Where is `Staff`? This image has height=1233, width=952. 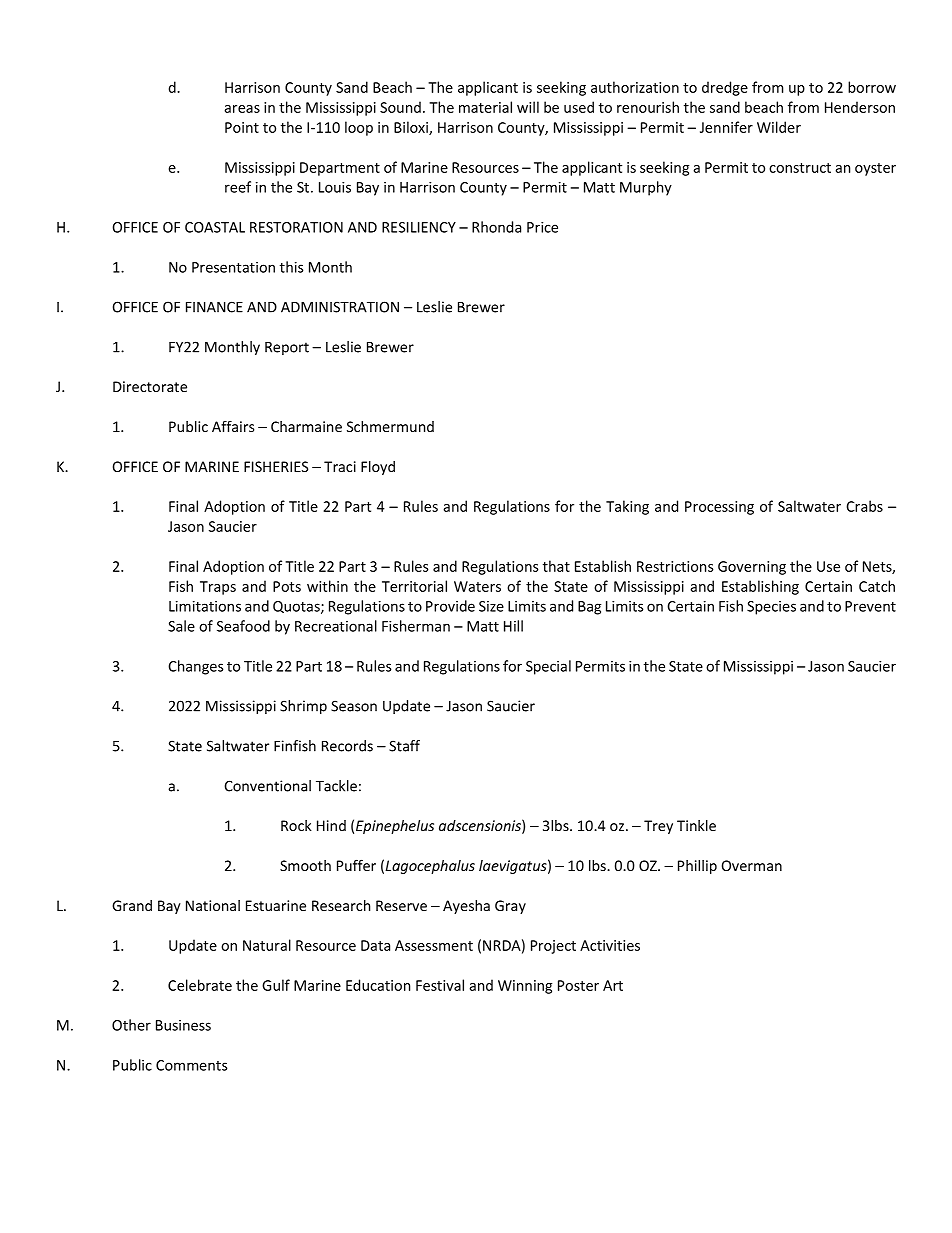 Staff is located at coordinates (404, 746).
